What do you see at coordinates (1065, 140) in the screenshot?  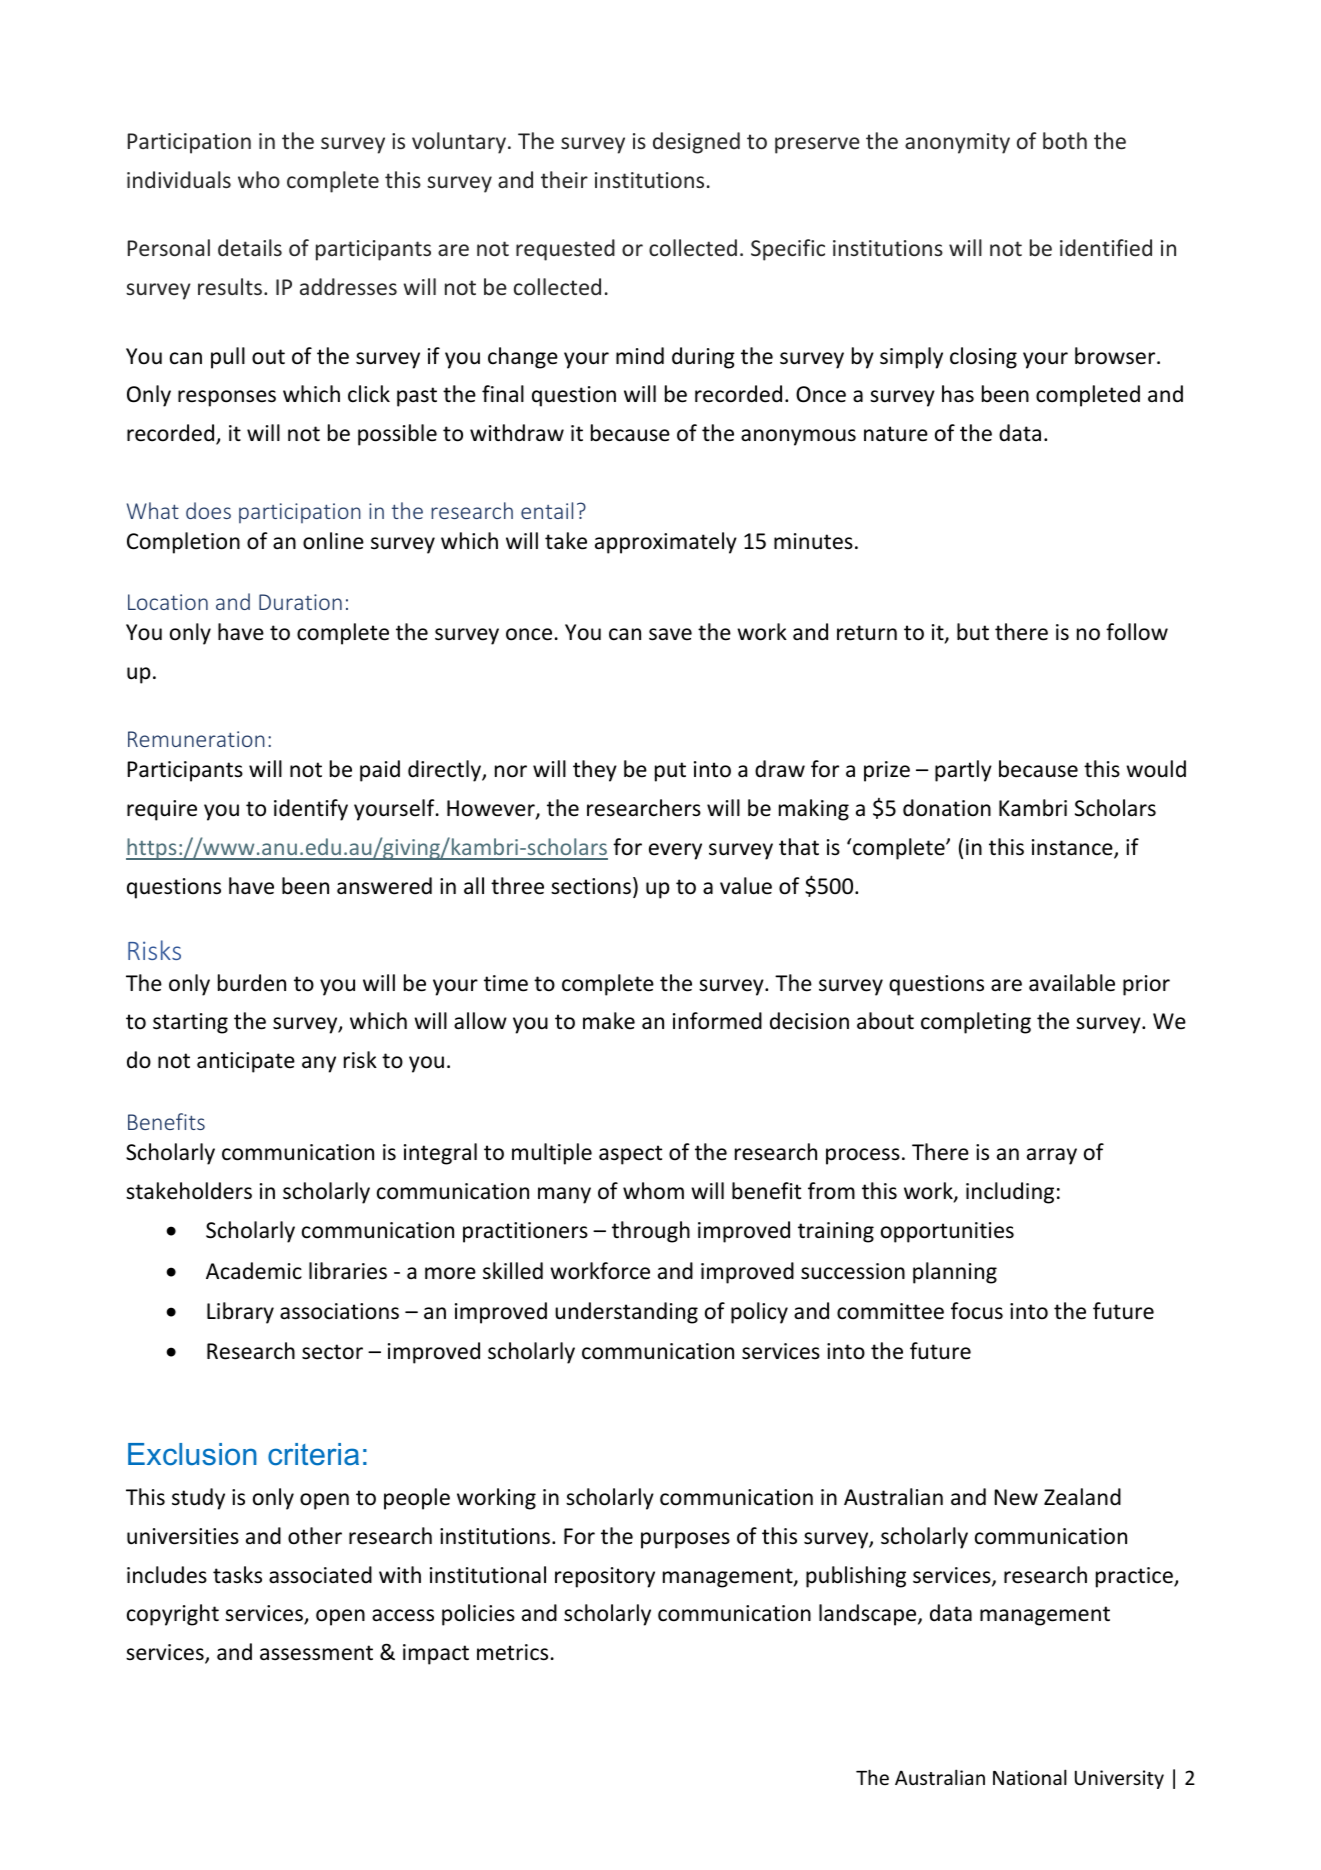 I see `both` at bounding box center [1065, 140].
